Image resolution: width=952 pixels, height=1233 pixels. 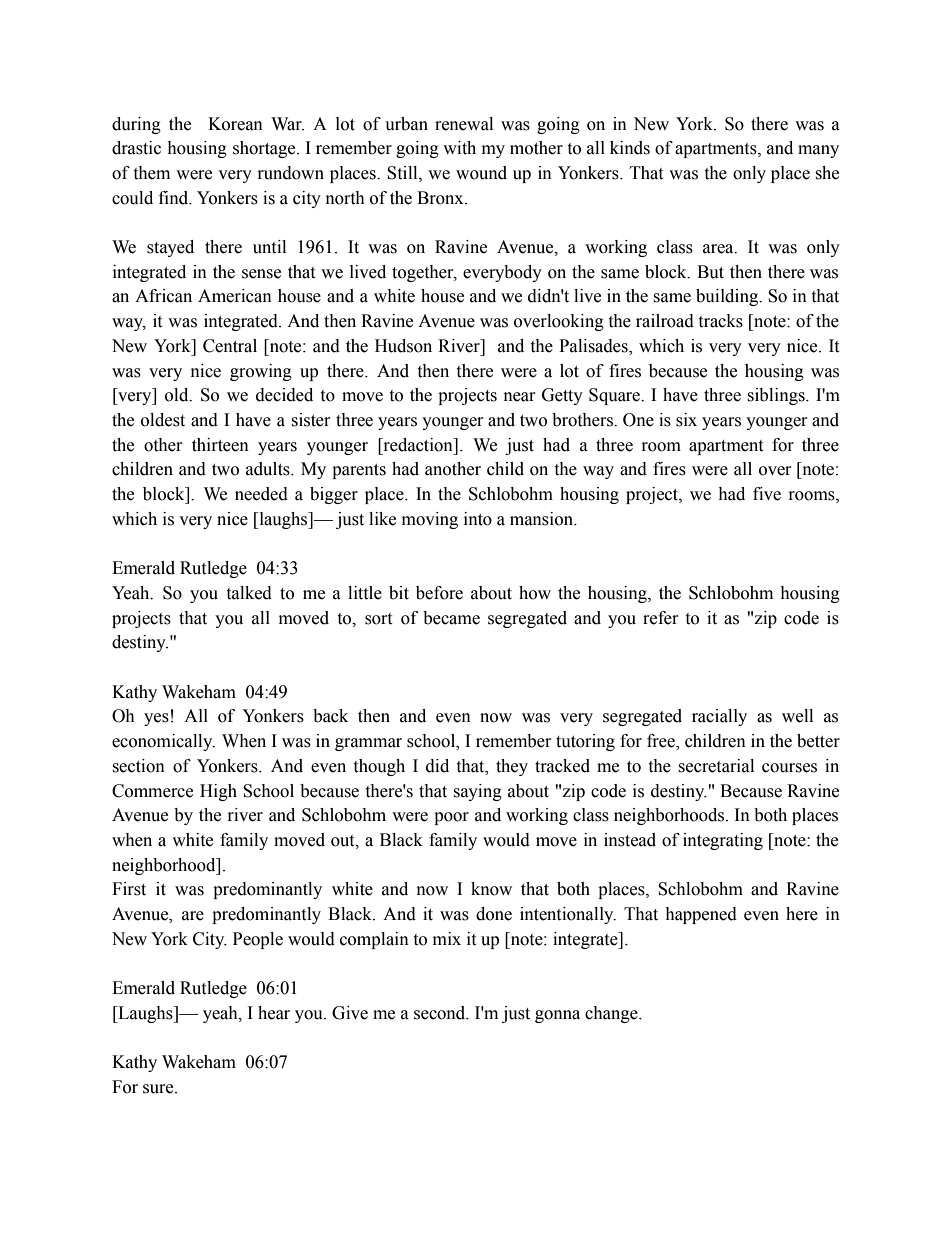 What do you see at coordinates (441, 1013) in the screenshot?
I see `second` at bounding box center [441, 1013].
